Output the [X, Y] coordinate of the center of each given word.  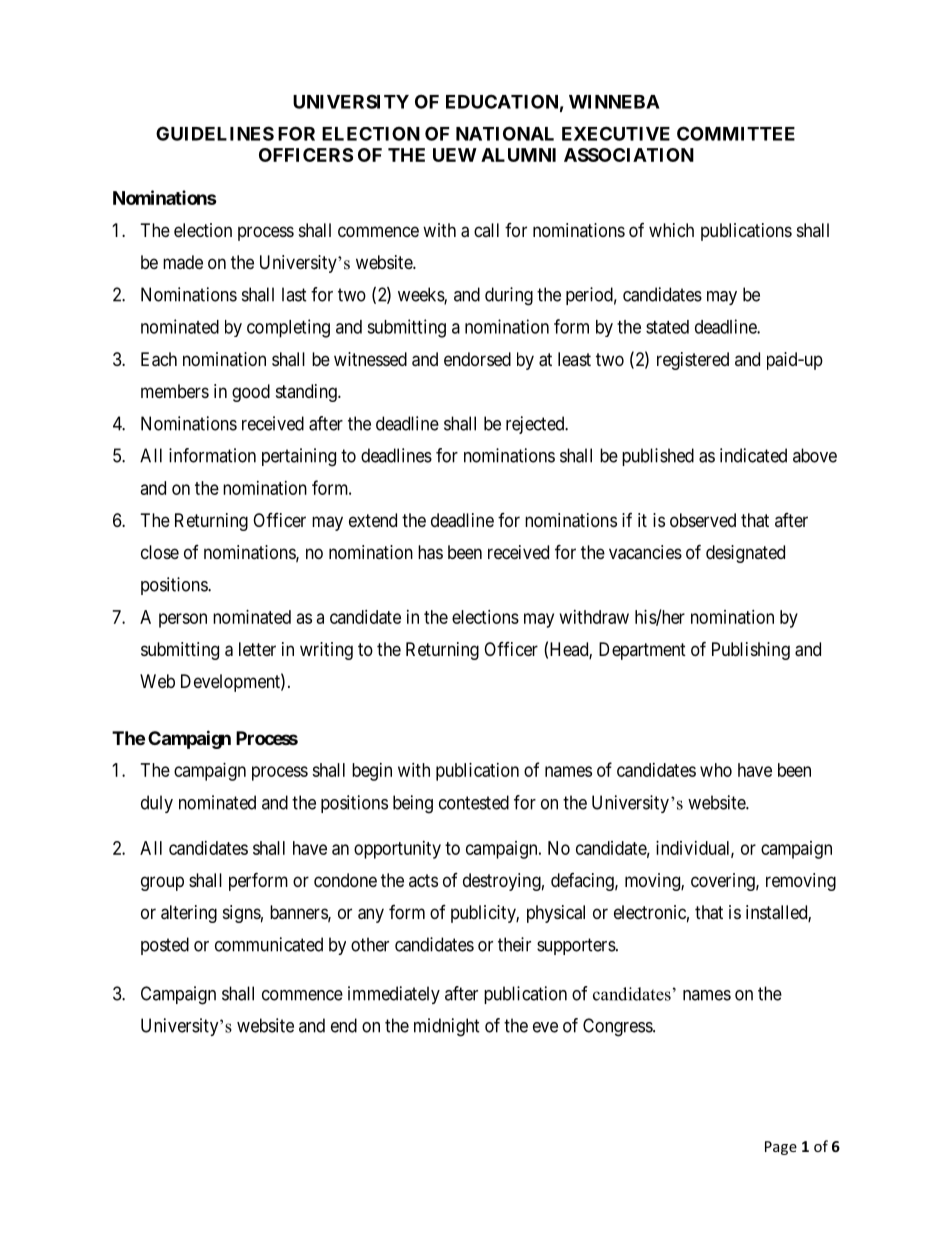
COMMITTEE [736, 133]
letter [257, 649]
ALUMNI [518, 155]
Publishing [751, 651]
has [430, 552]
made [183, 262]
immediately [394, 995]
